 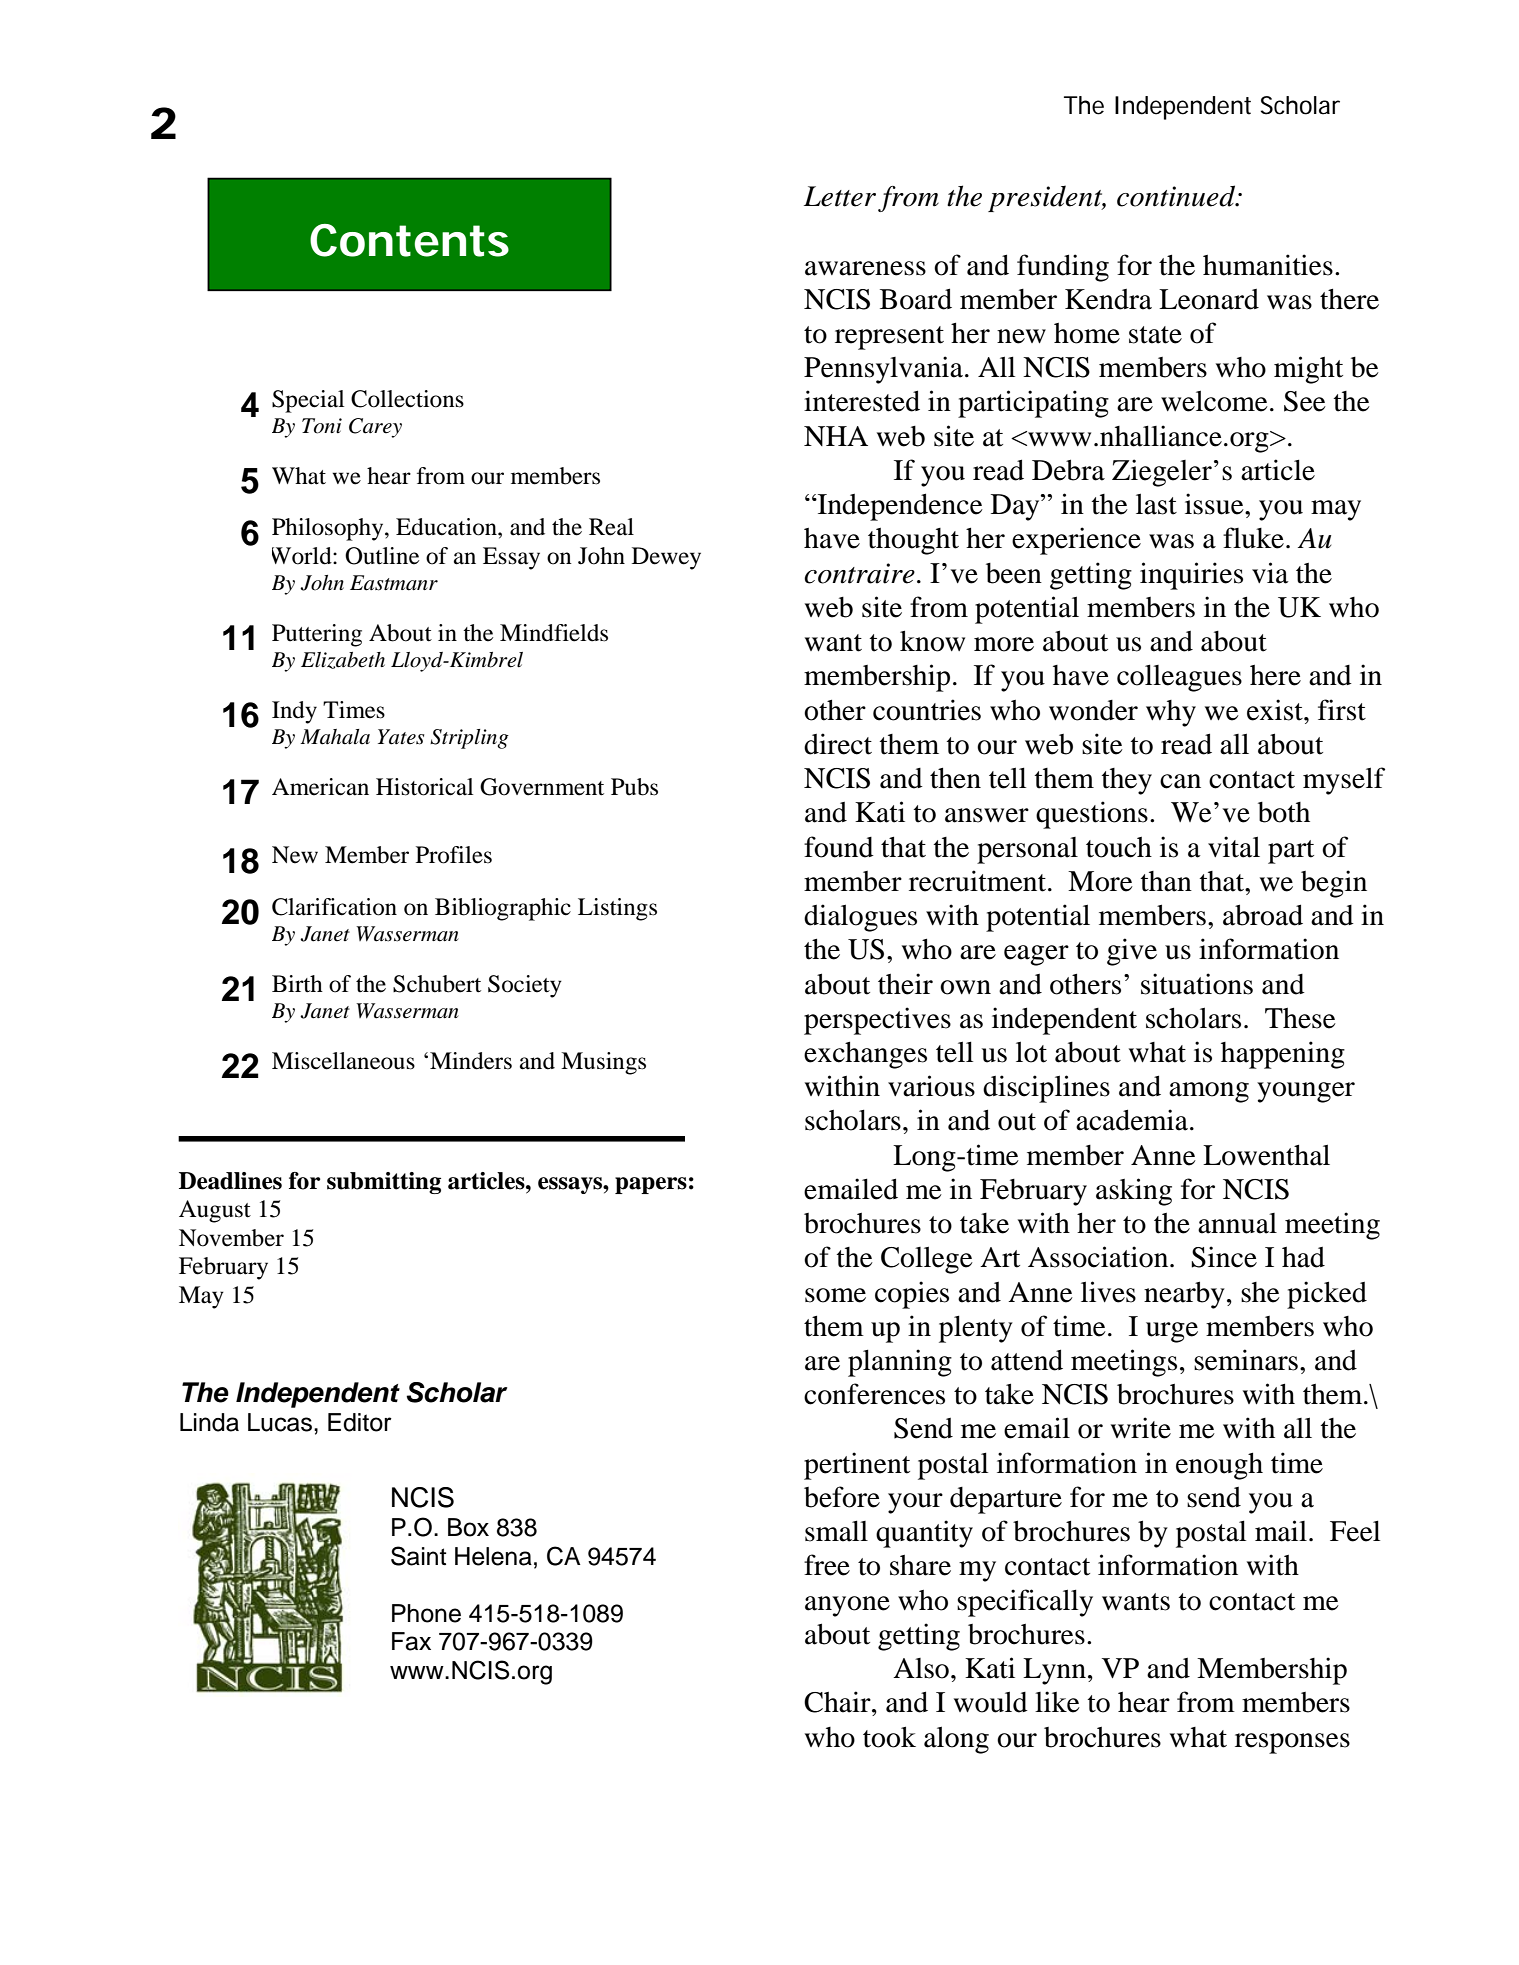 What do you see at coordinates (401, 737) in the document?
I see `Yates` at bounding box center [401, 737].
